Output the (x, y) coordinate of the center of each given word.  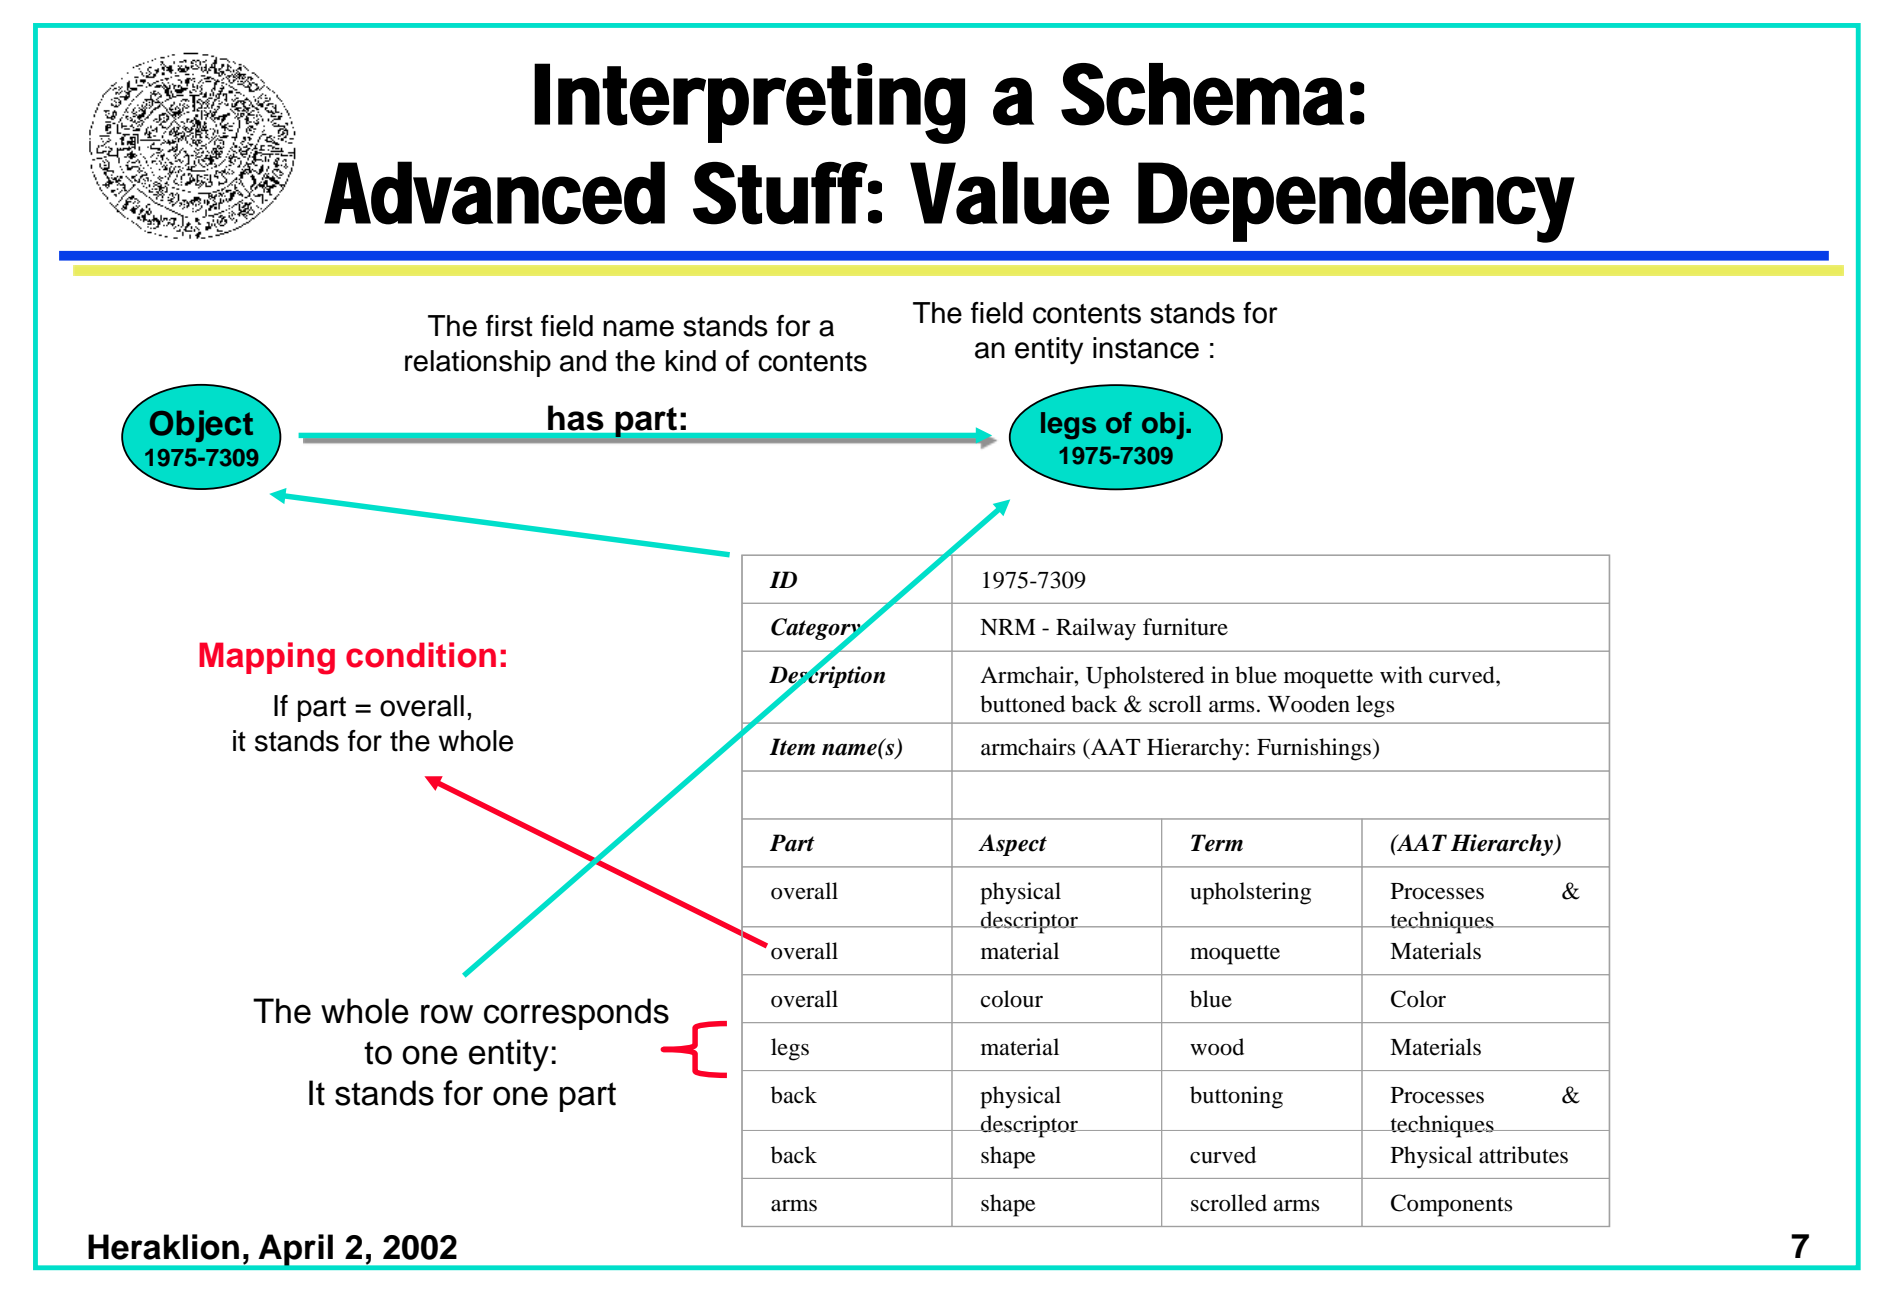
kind (691, 361)
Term (1217, 843)
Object (201, 426)
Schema (1202, 94)
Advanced (494, 193)
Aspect (1012, 845)
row (447, 1014)
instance (1146, 348)
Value (1010, 193)
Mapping (267, 658)
